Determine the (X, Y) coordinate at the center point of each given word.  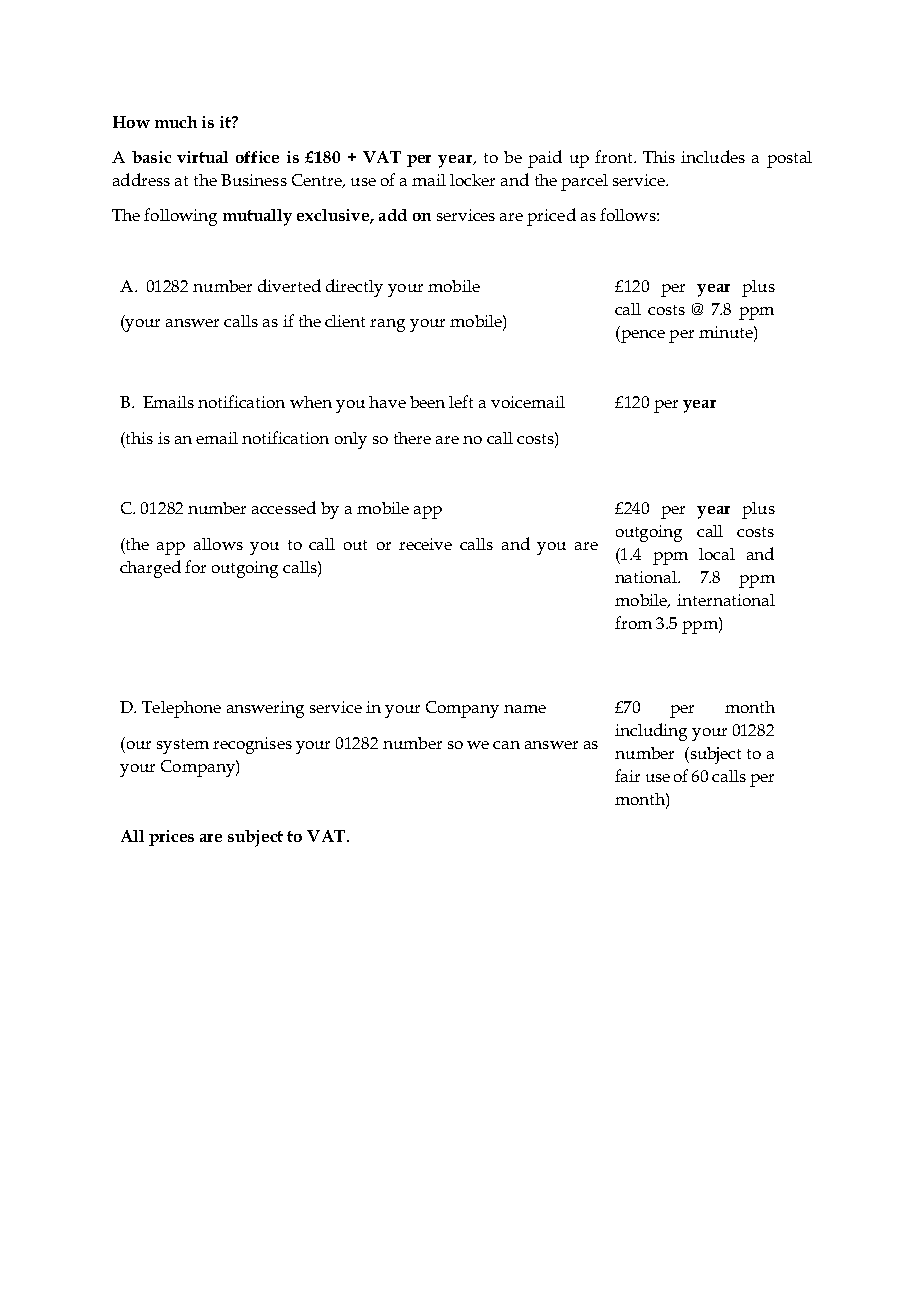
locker (472, 180)
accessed (284, 507)
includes (713, 156)
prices (171, 838)
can (506, 745)
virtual (202, 157)
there (412, 438)
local (717, 554)
